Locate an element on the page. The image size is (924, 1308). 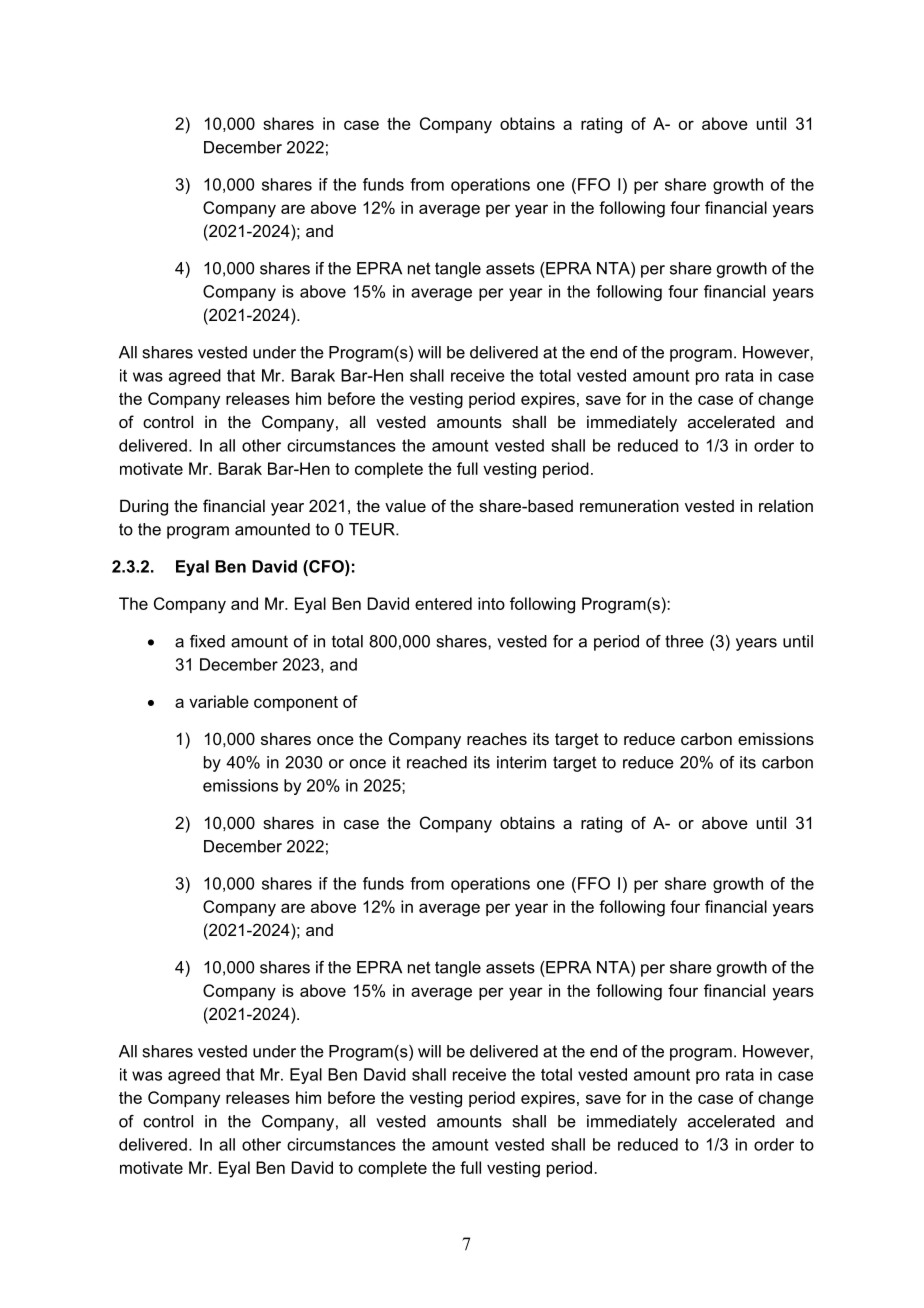
During is located at coordinates (144, 507).
